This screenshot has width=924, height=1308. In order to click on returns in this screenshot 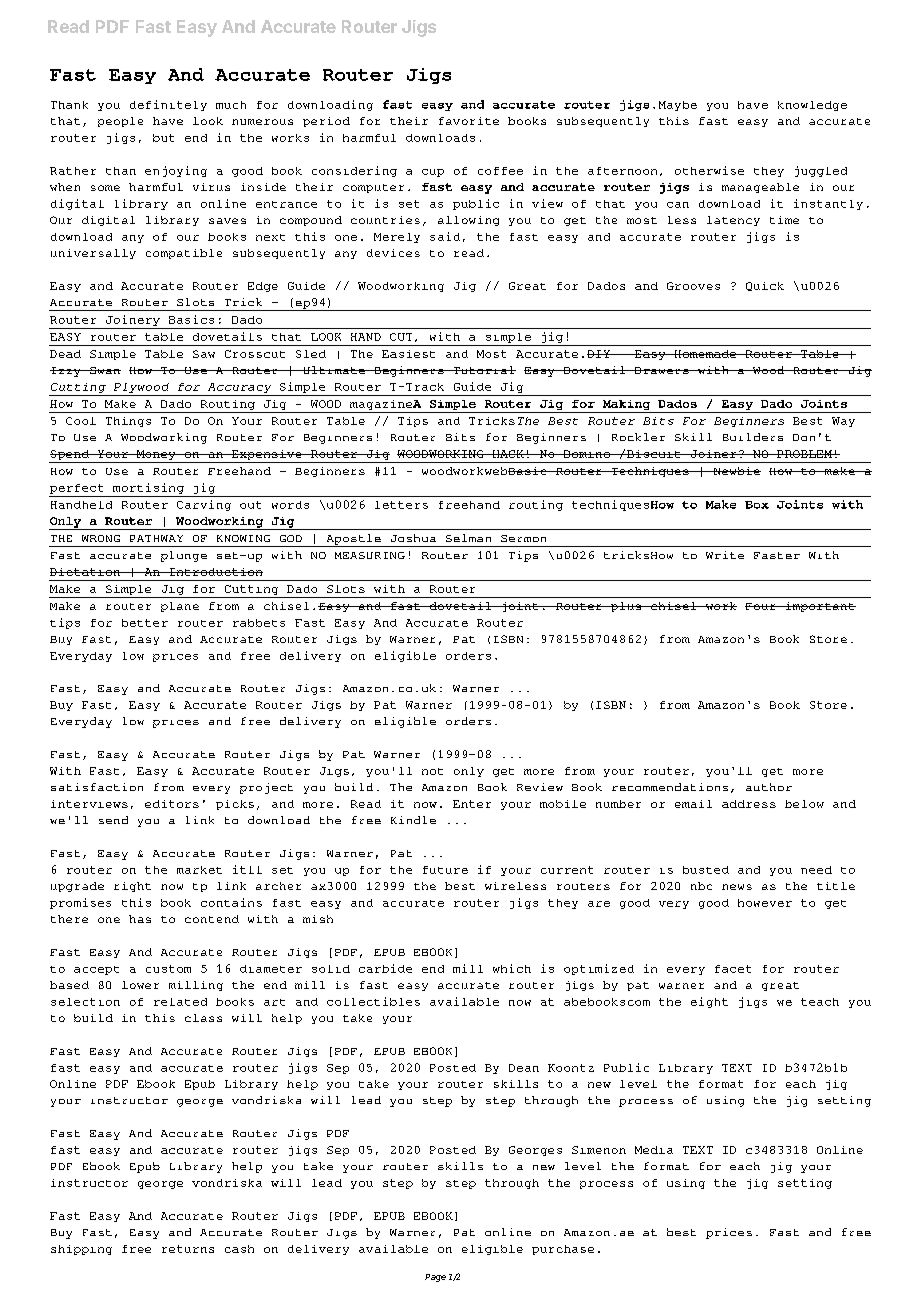, I will do `click(188, 1249)`.
